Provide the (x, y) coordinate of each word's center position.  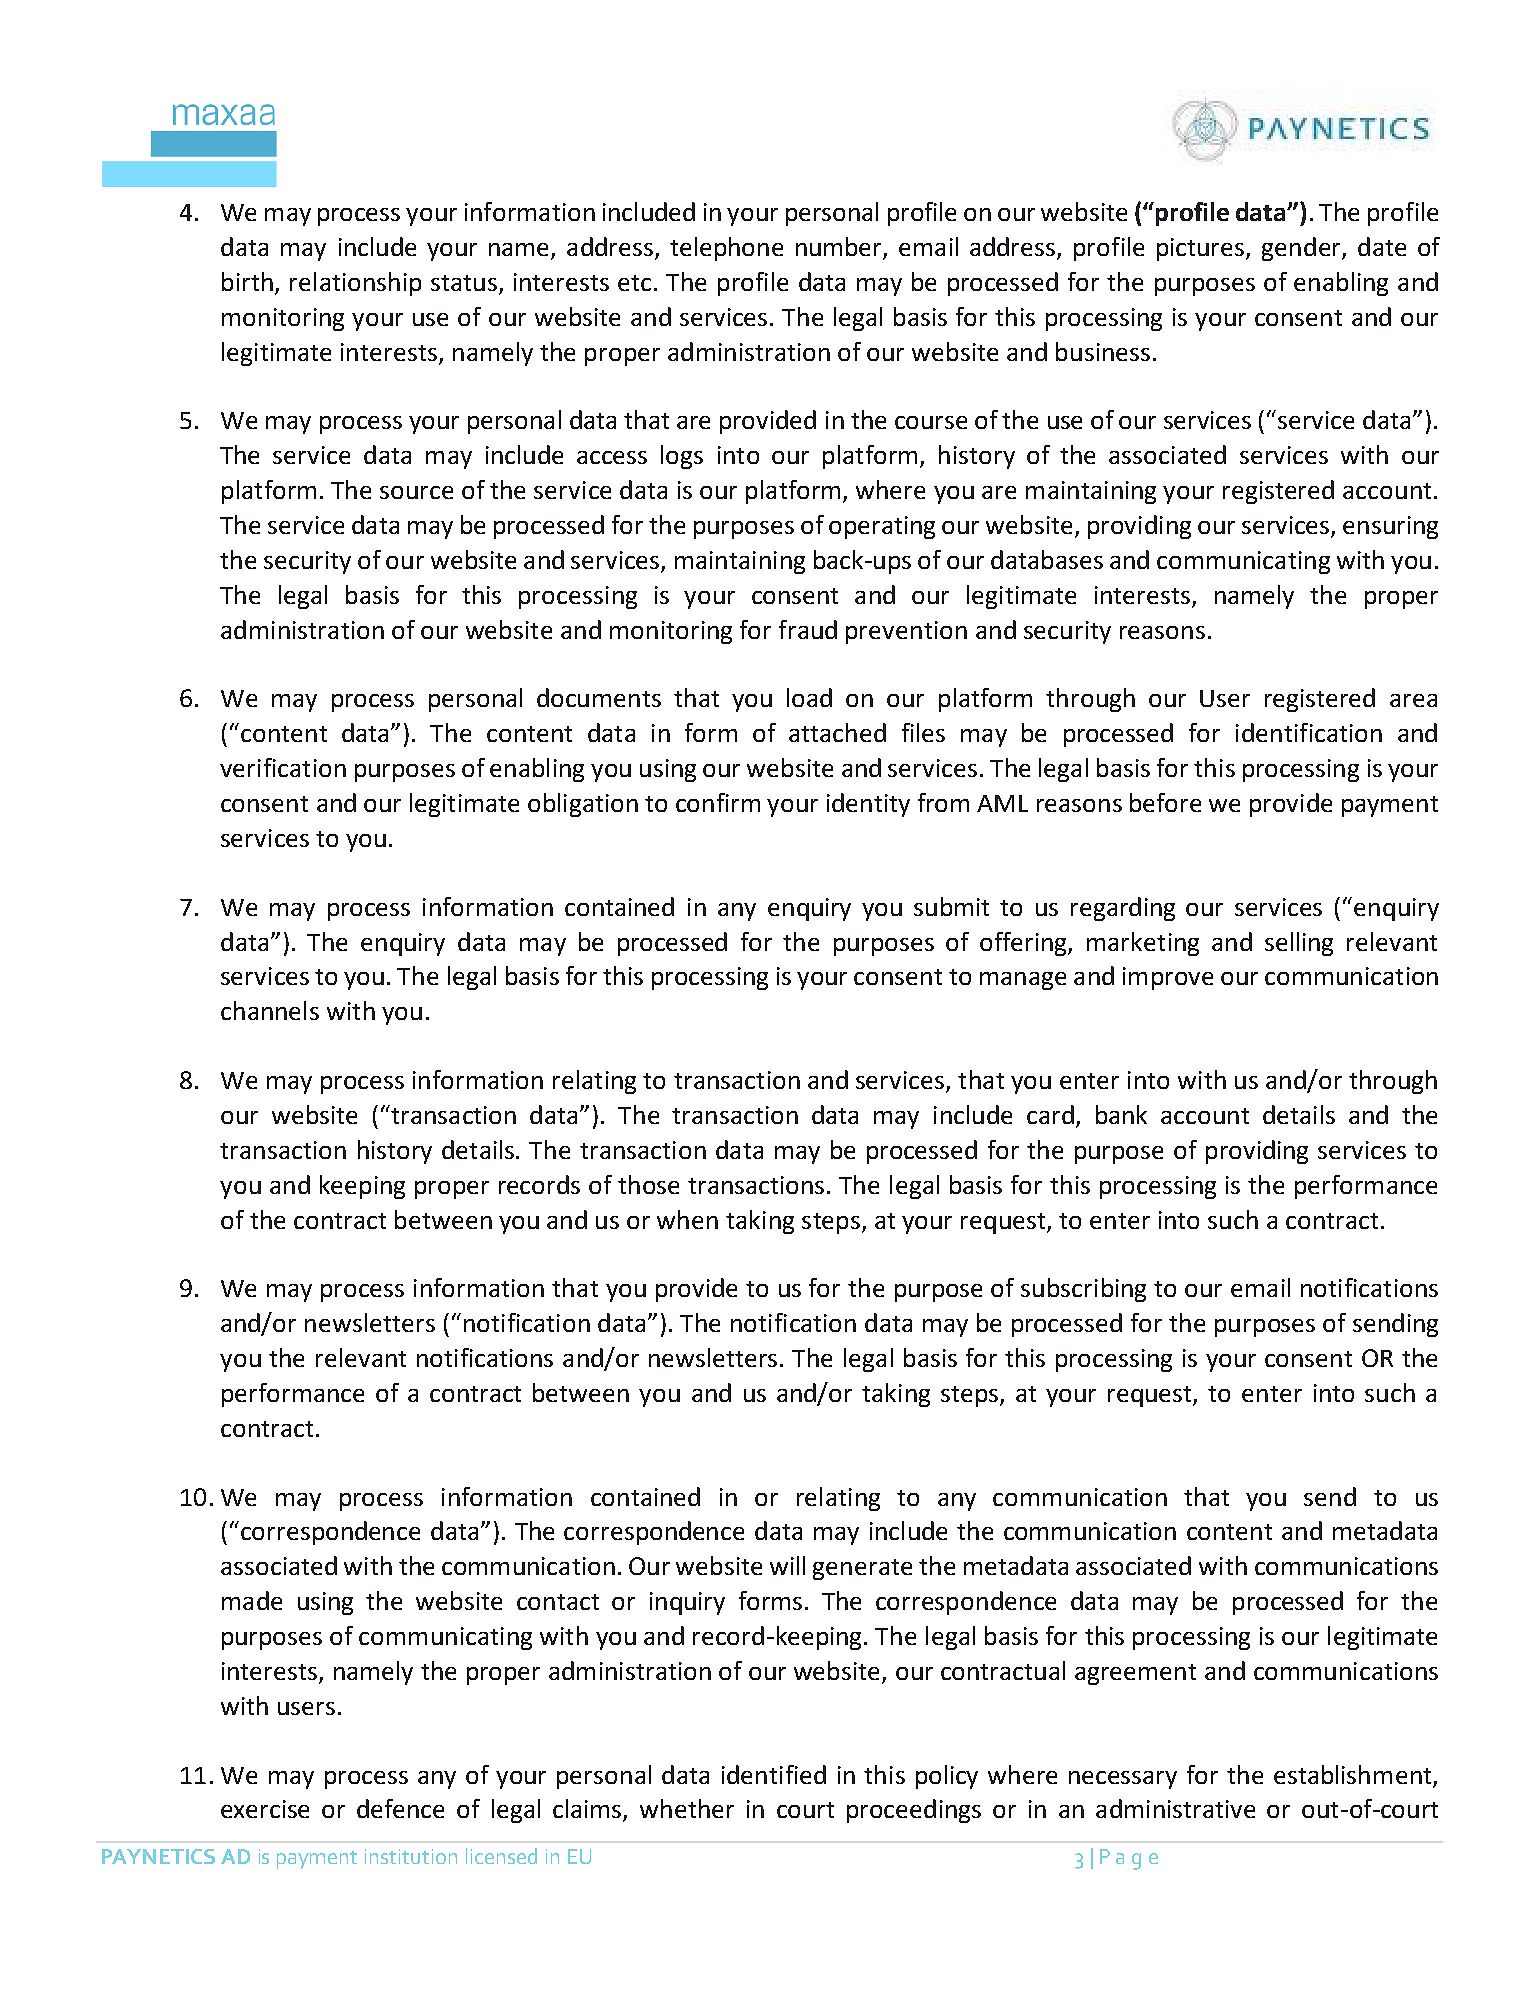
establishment (1352, 1774)
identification (1309, 732)
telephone (726, 249)
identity (868, 805)
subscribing (1083, 1290)
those (648, 1184)
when (687, 1219)
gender (1302, 249)
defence (400, 1808)
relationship (355, 284)
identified (774, 1774)
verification (283, 767)
